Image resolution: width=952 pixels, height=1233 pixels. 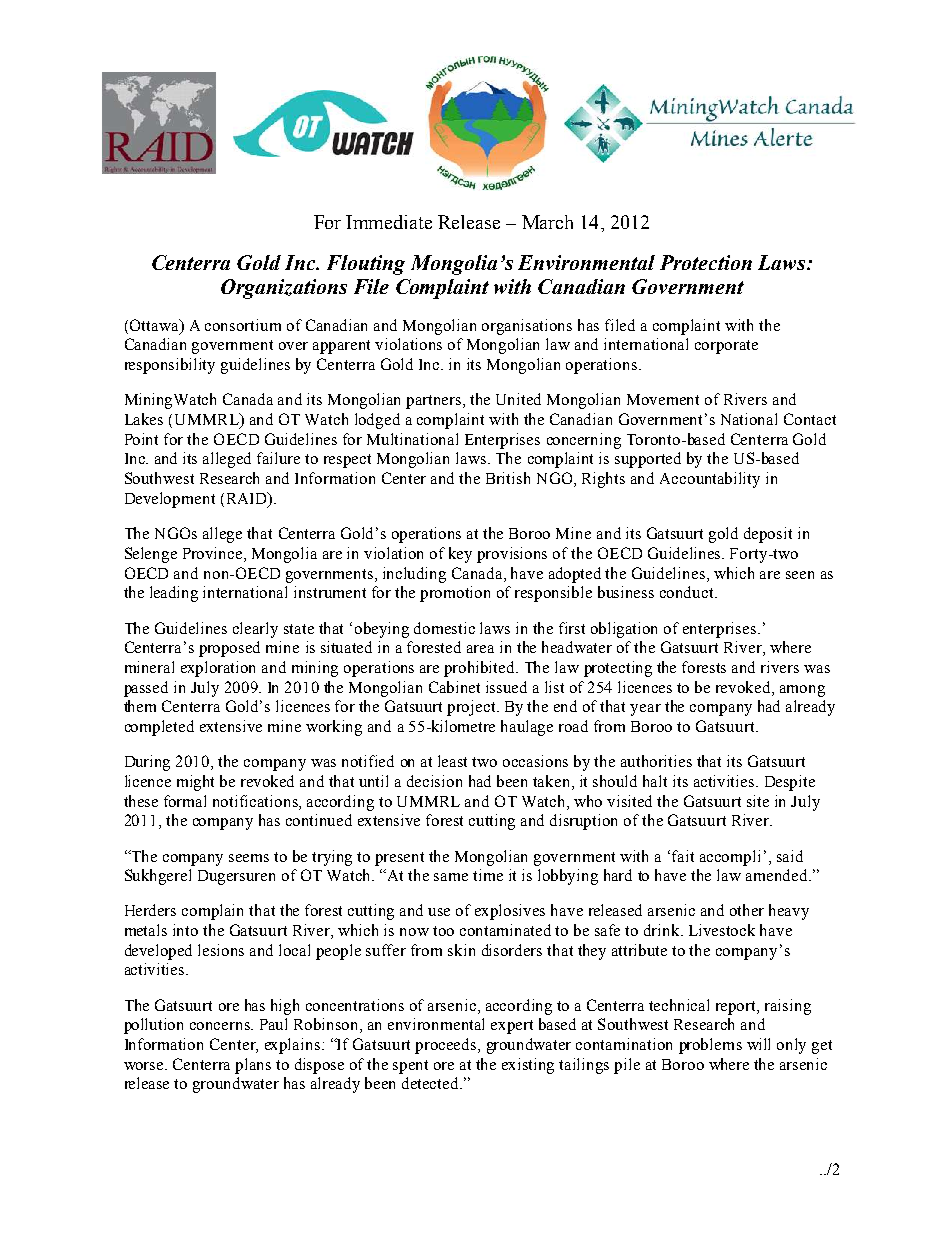 I want to click on area, so click(x=480, y=649).
